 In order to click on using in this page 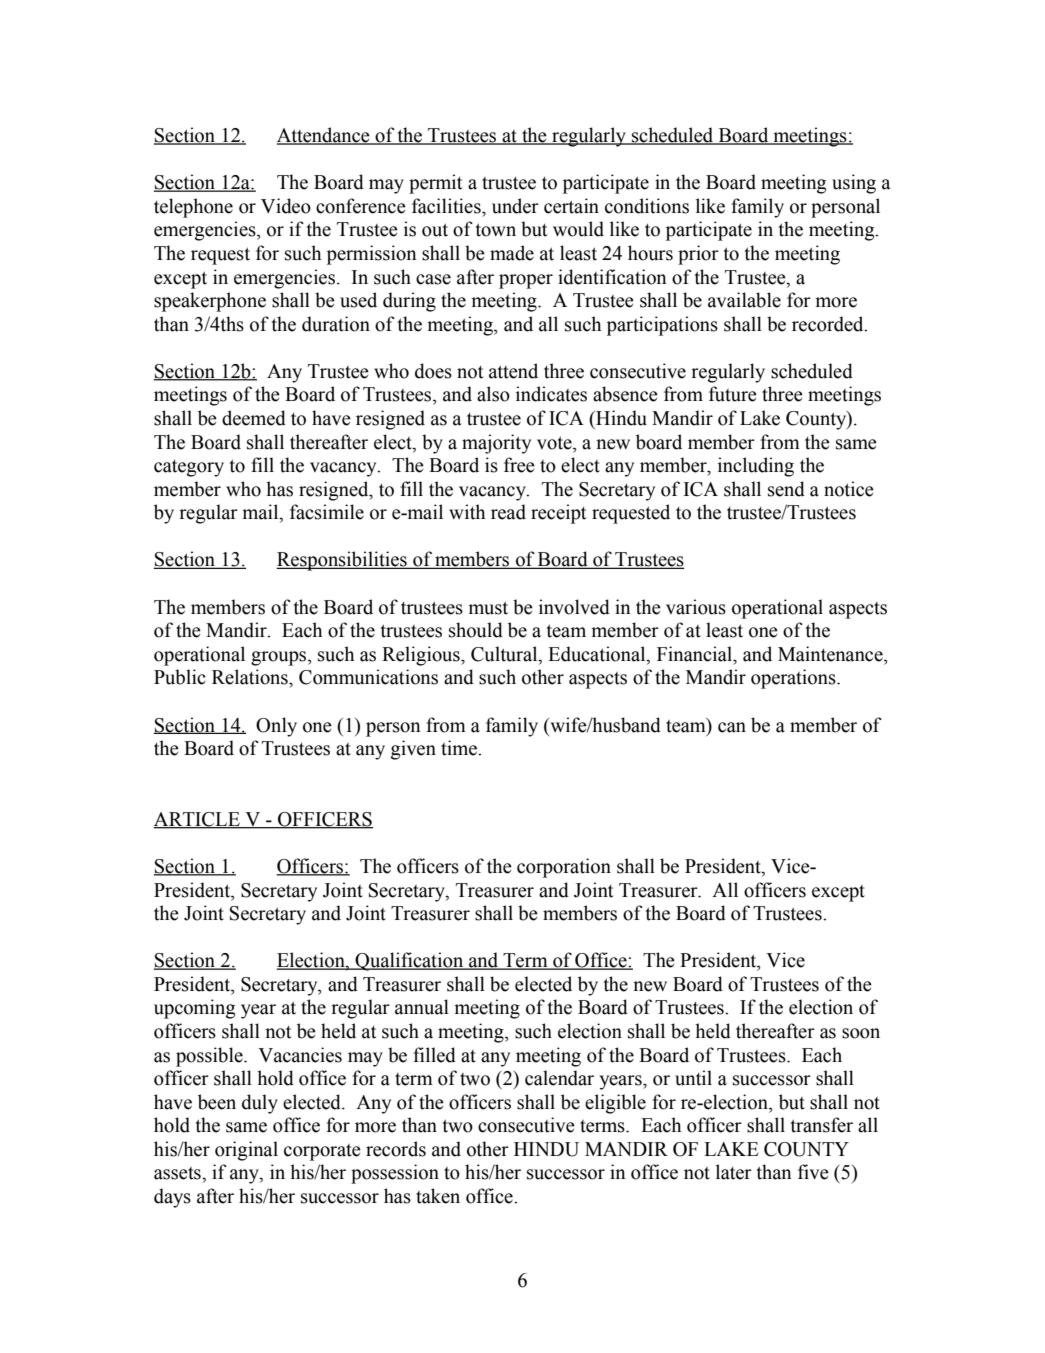, I will do `click(854, 184)`.
